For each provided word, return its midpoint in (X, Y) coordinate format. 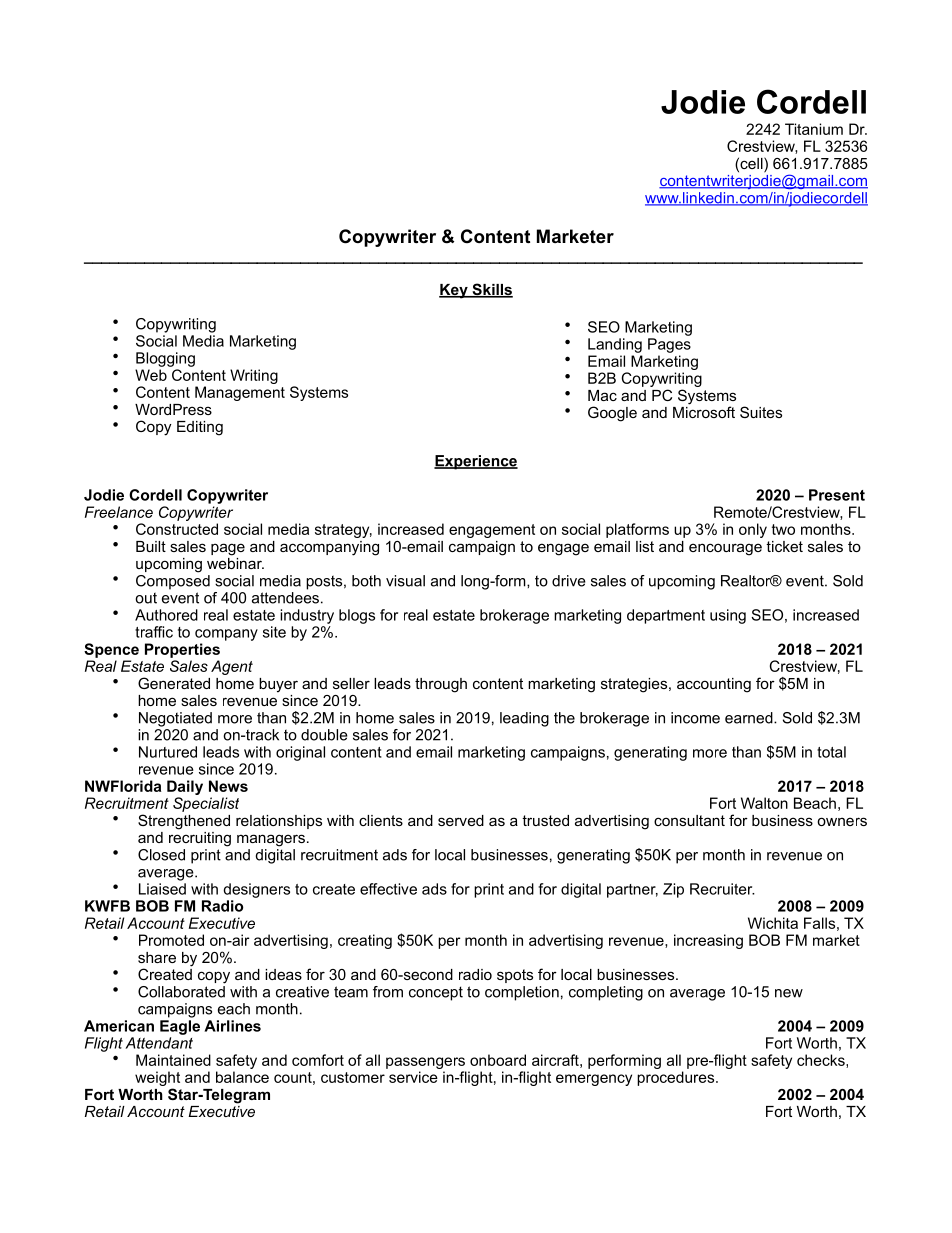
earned (750, 718)
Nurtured (168, 752)
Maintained (173, 1060)
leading (524, 719)
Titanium (814, 129)
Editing (200, 428)
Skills (491, 290)
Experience (476, 462)
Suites (761, 412)
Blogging (165, 359)
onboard (498, 1060)
